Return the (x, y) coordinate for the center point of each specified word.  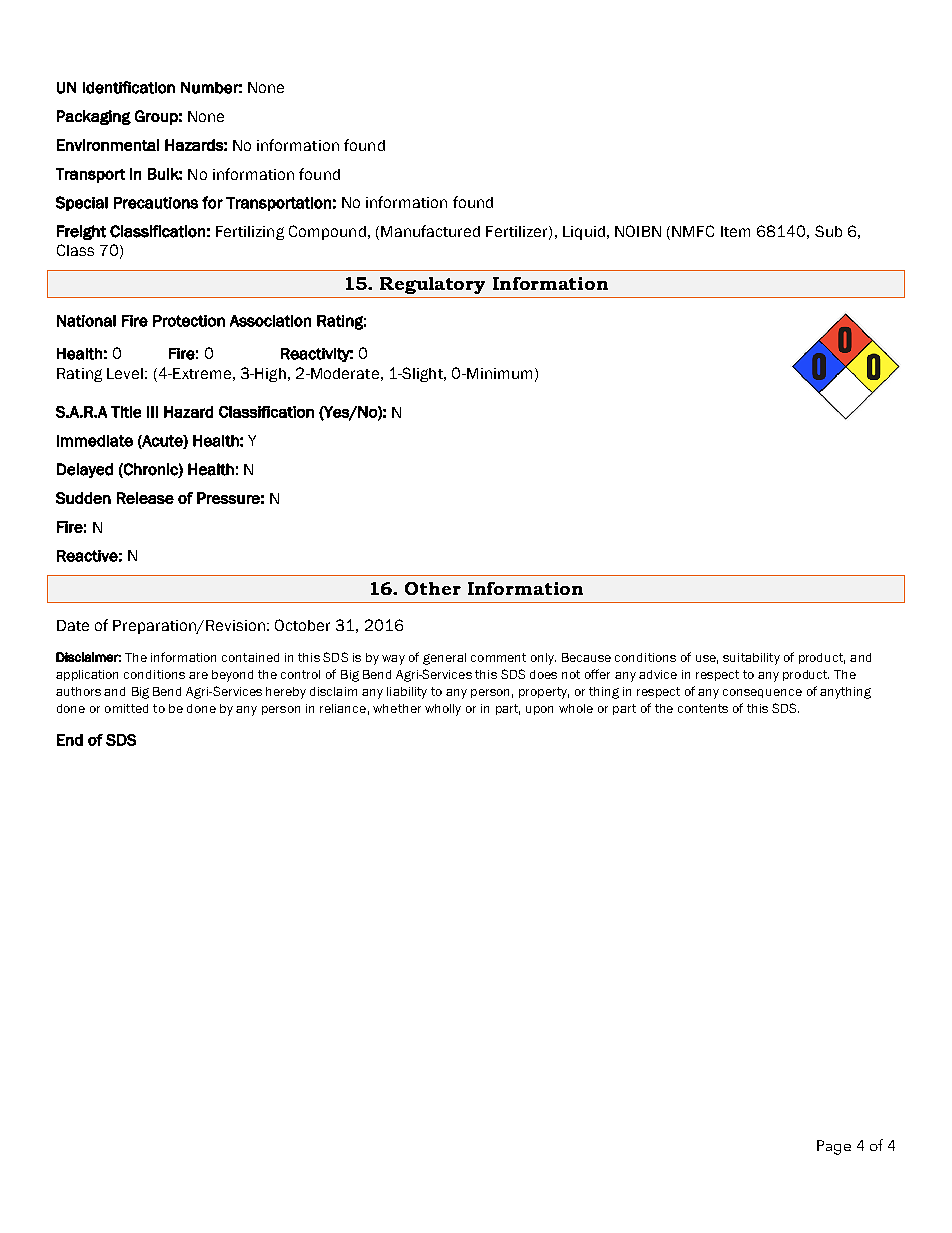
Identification (129, 87)
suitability (751, 659)
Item (735, 231)
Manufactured (430, 231)
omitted (126, 708)
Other (433, 588)
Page (834, 1147)
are (198, 675)
